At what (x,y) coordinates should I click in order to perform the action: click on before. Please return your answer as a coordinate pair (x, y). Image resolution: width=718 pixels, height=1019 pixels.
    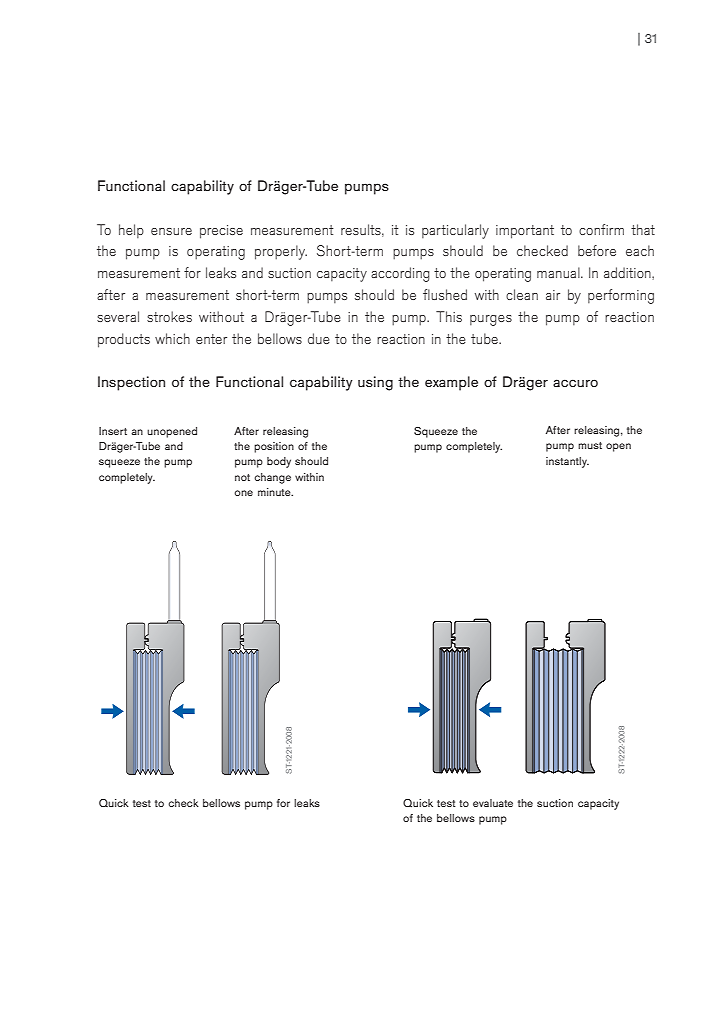
    Looking at the image, I should click on (597, 250).
